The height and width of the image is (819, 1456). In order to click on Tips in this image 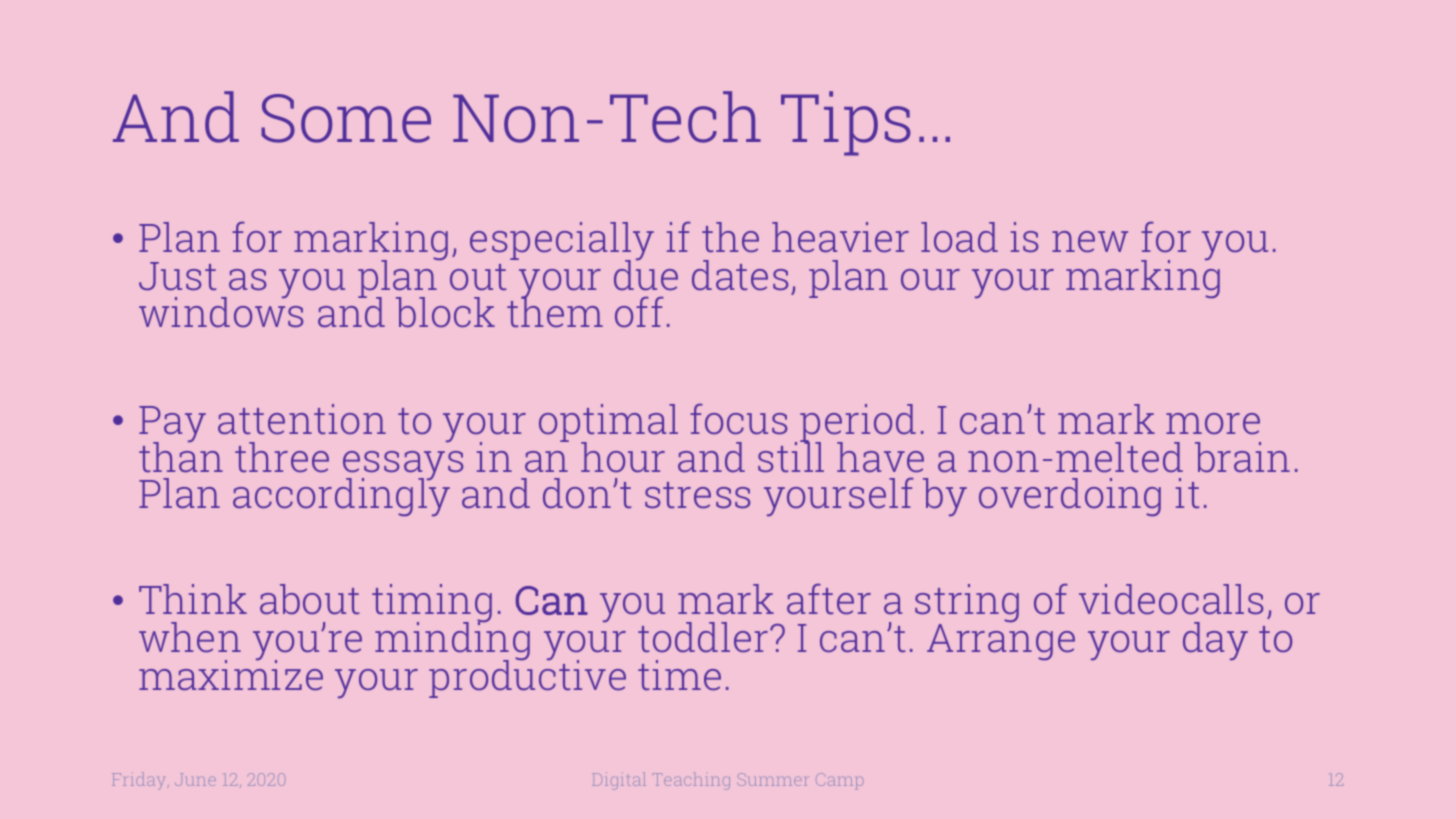, I will do `click(846, 123)`.
